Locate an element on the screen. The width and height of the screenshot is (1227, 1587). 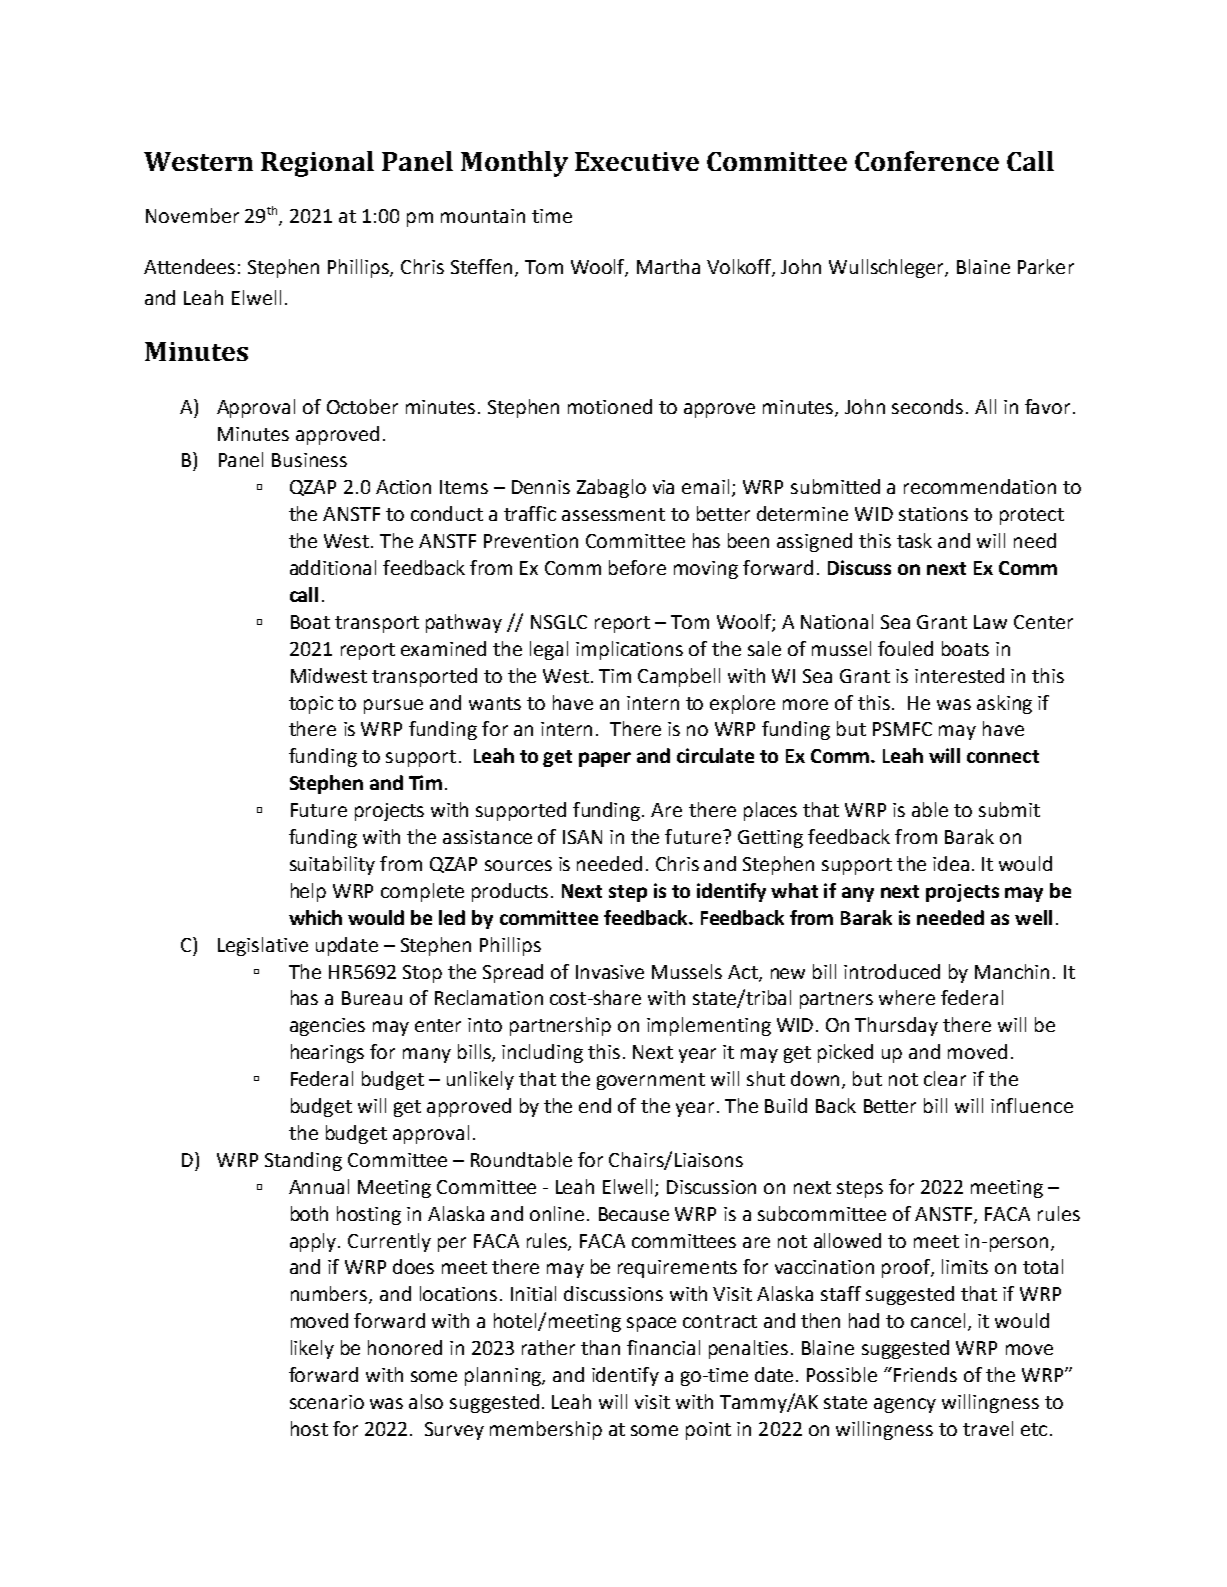
Executive is located at coordinates (637, 161).
